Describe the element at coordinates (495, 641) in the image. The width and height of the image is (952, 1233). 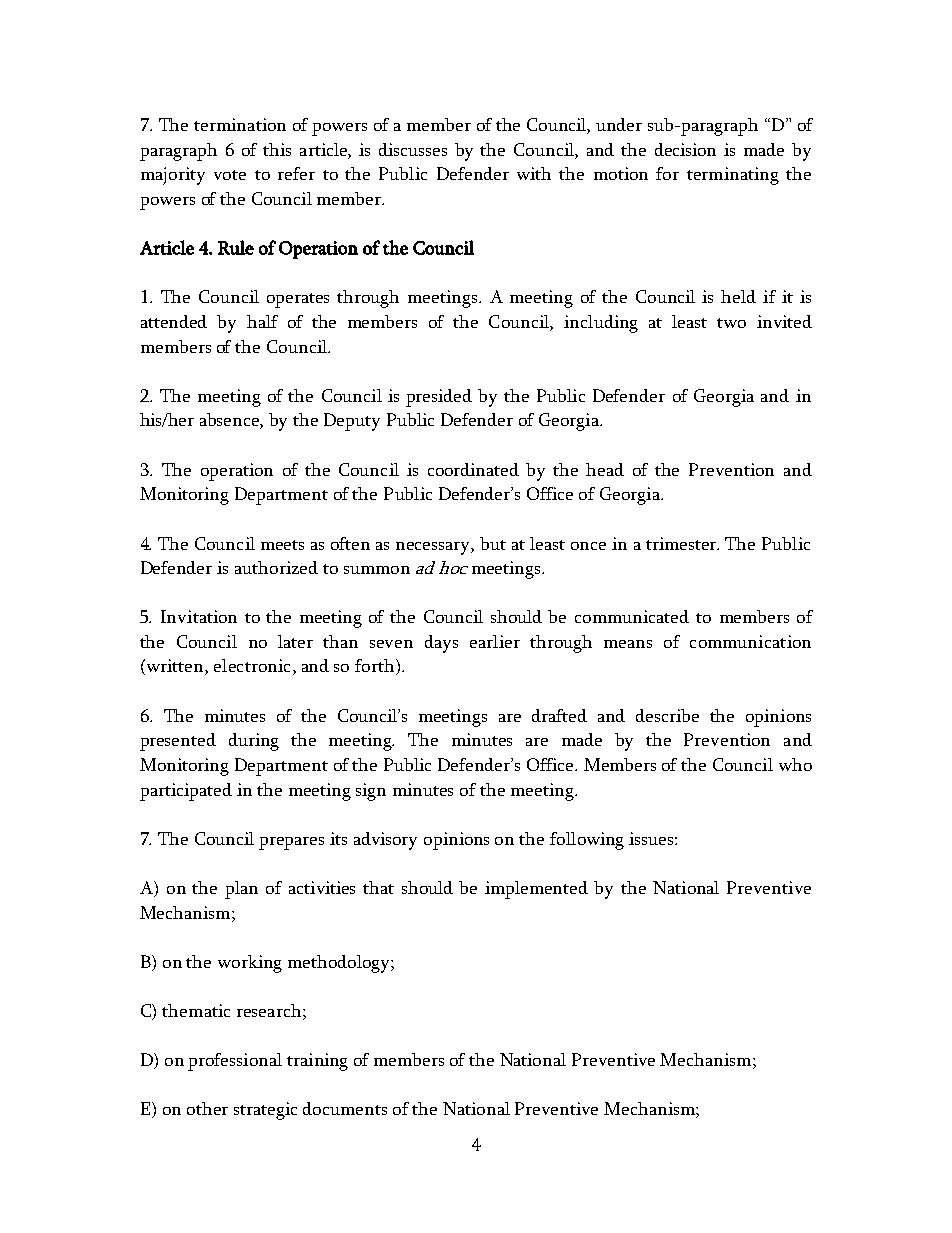
I see `earlier` at that location.
